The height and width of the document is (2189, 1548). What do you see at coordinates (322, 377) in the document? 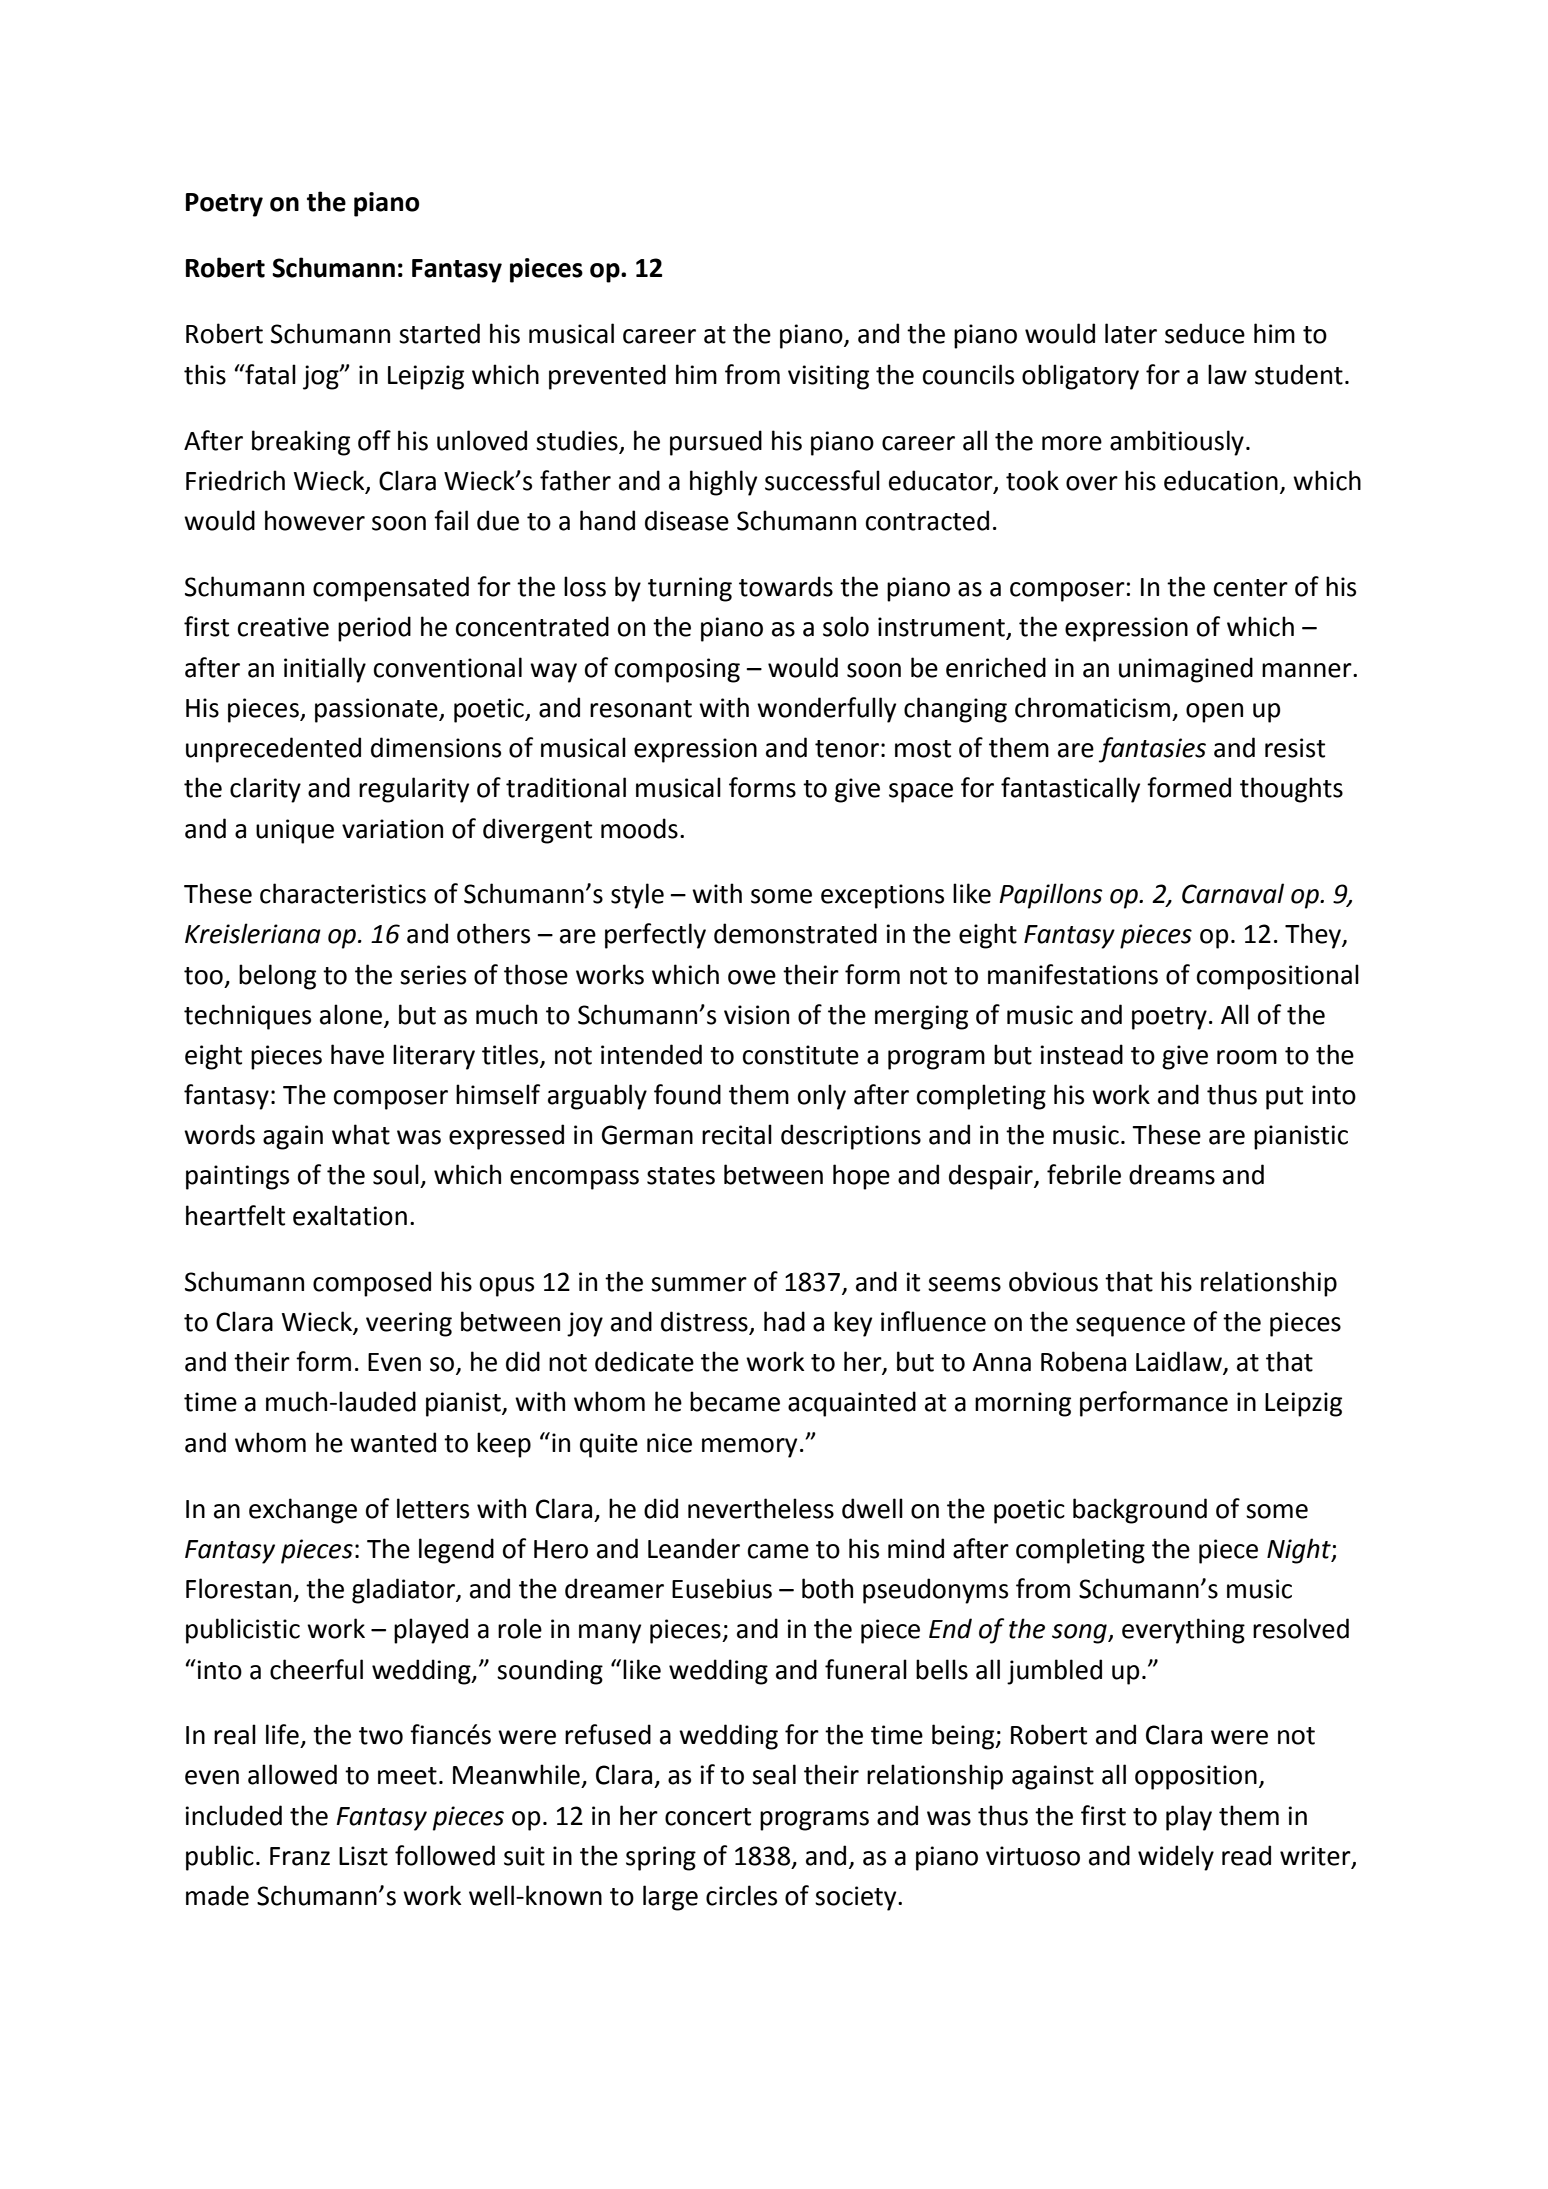
I see `jog` at bounding box center [322, 377].
